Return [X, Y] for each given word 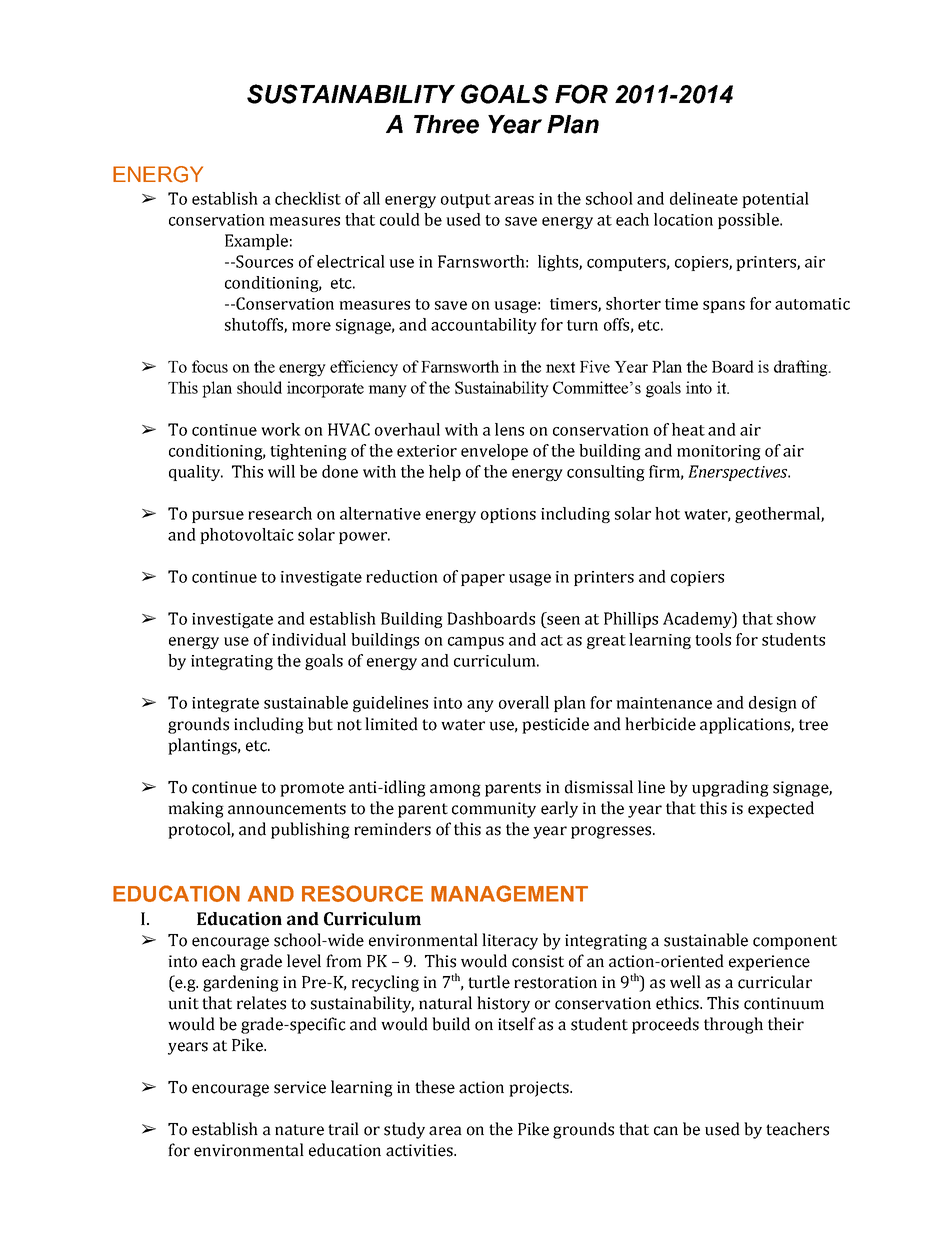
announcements [287, 809]
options [508, 515]
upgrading [730, 788]
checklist [308, 198]
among [455, 790]
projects [540, 1089]
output [466, 201]
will [281, 471]
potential [775, 200]
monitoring [719, 452]
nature [299, 1130]
